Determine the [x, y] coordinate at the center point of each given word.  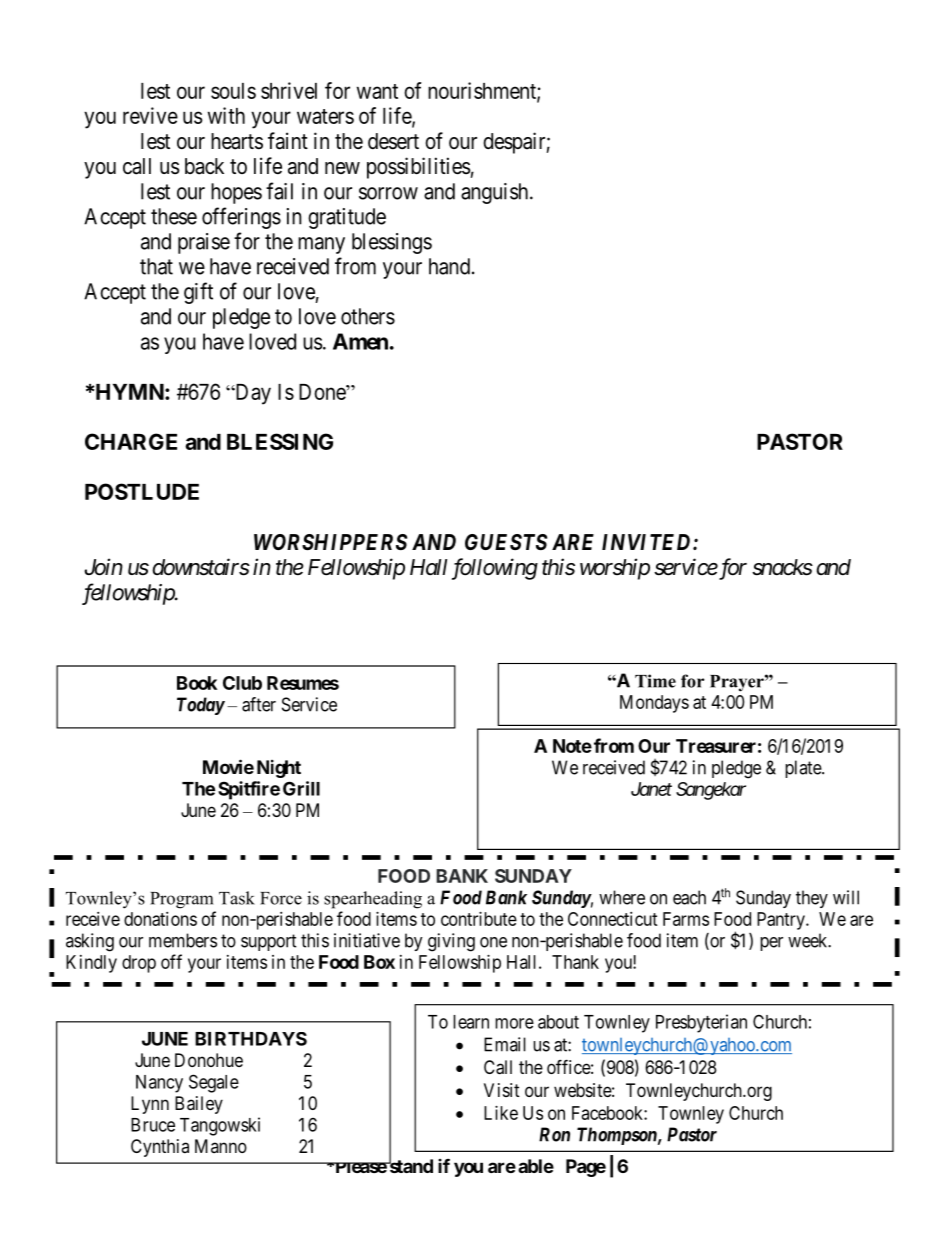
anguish [496, 193]
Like [501, 1113]
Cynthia [160, 1148]
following [495, 569]
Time [655, 681]
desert [393, 141]
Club [242, 683]
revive [150, 115]
